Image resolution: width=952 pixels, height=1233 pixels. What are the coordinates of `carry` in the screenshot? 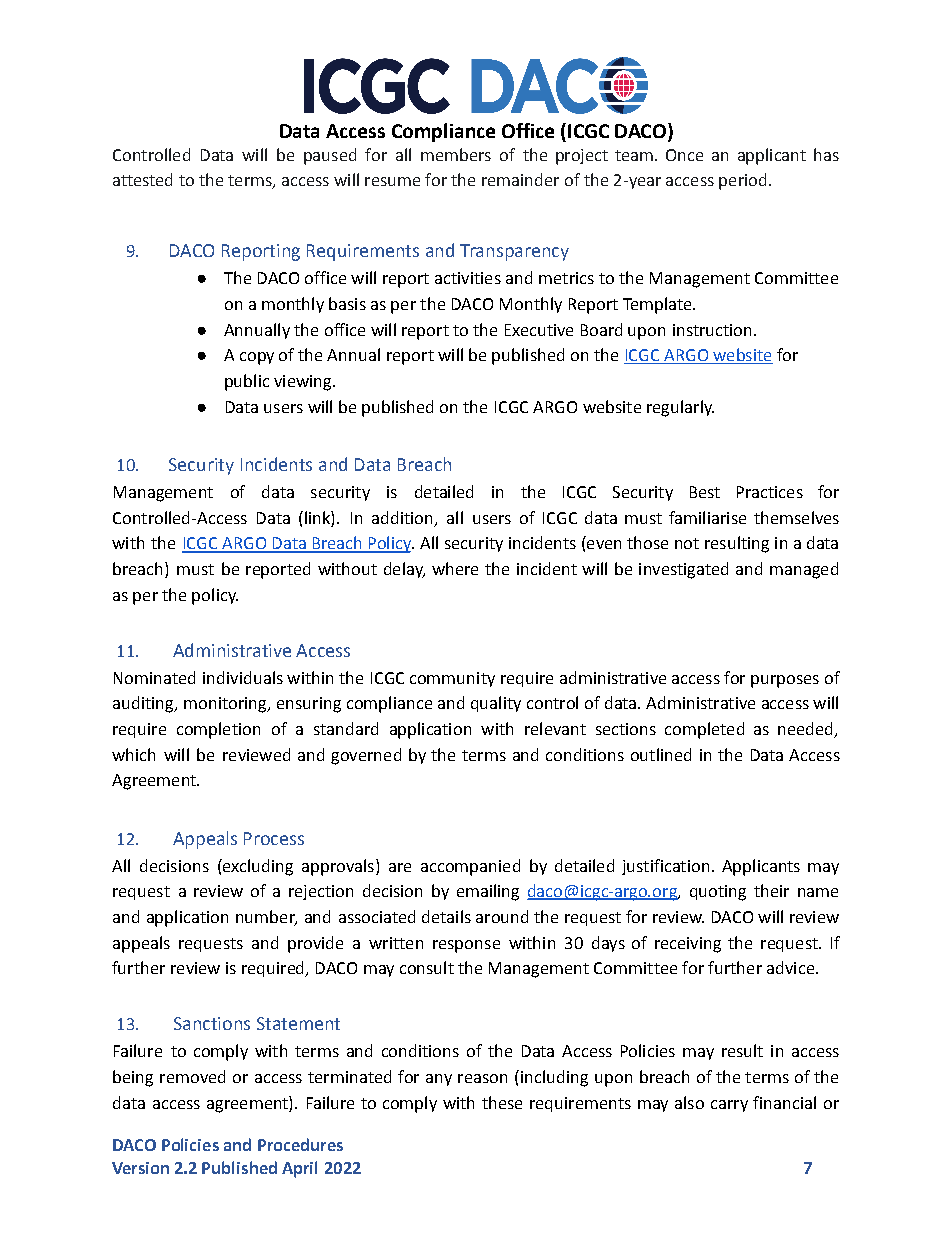 It's located at (729, 1106).
